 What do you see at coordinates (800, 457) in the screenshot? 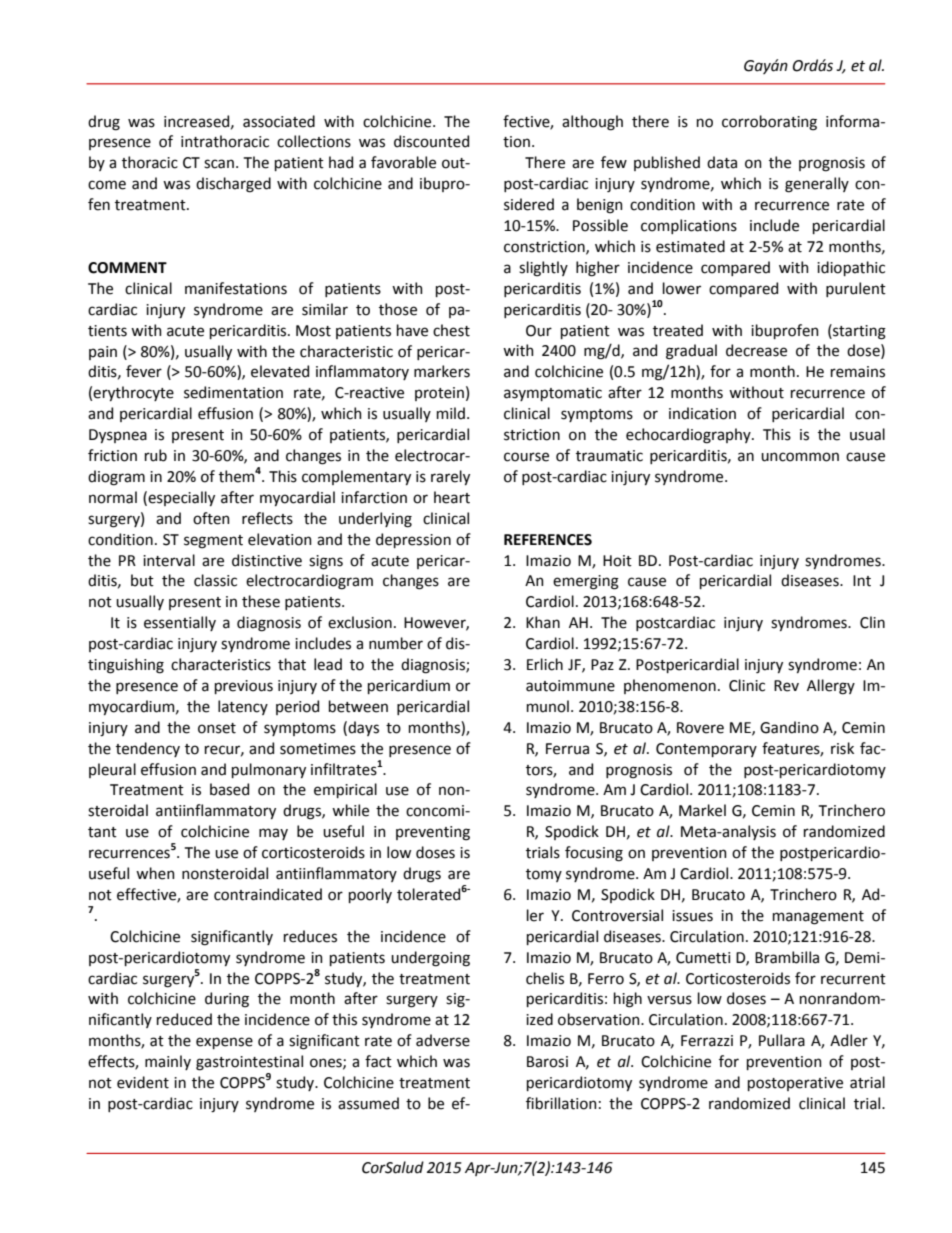
I see `uncommon` at bounding box center [800, 457].
